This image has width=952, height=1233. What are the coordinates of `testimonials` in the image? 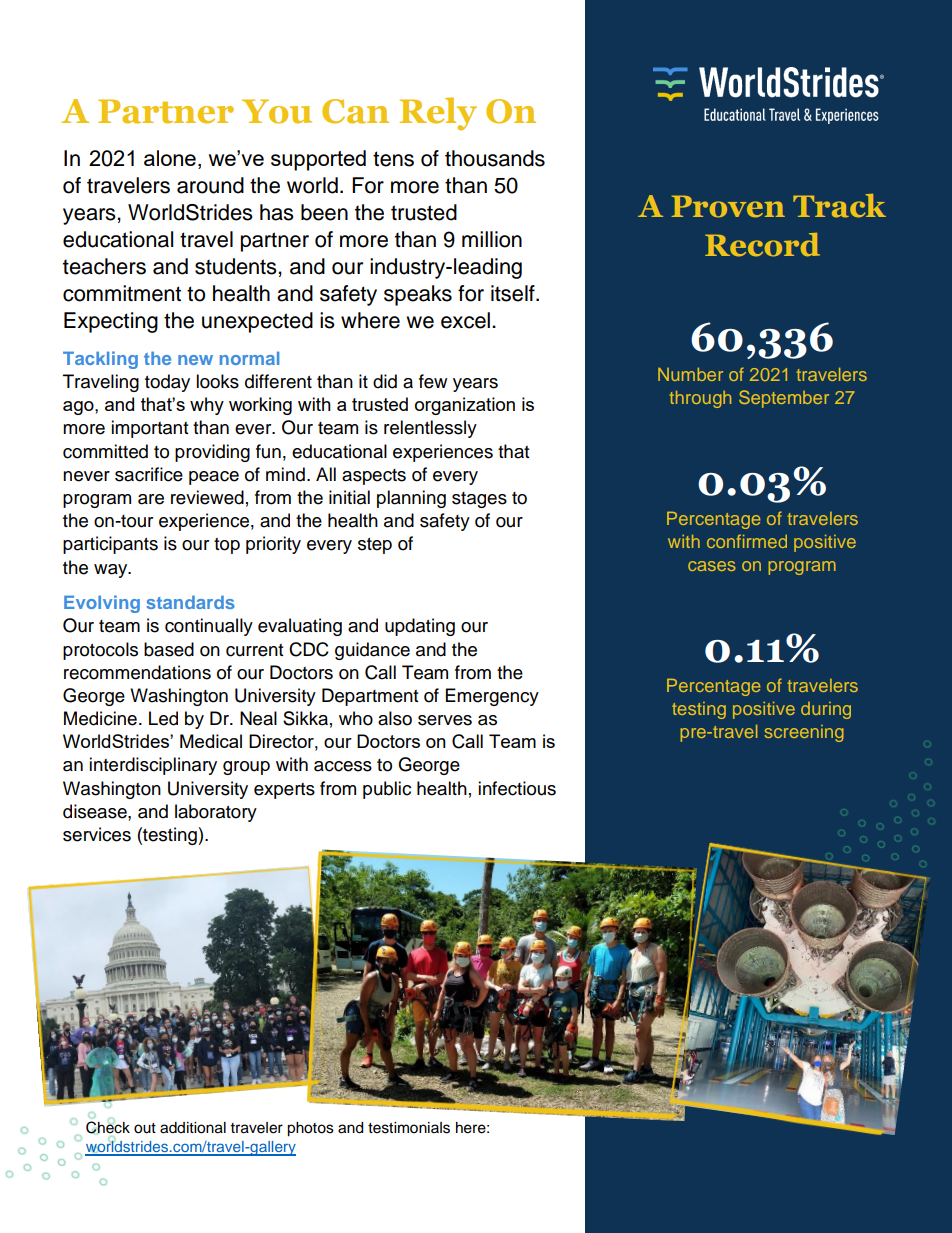 It's located at (409, 1128).
